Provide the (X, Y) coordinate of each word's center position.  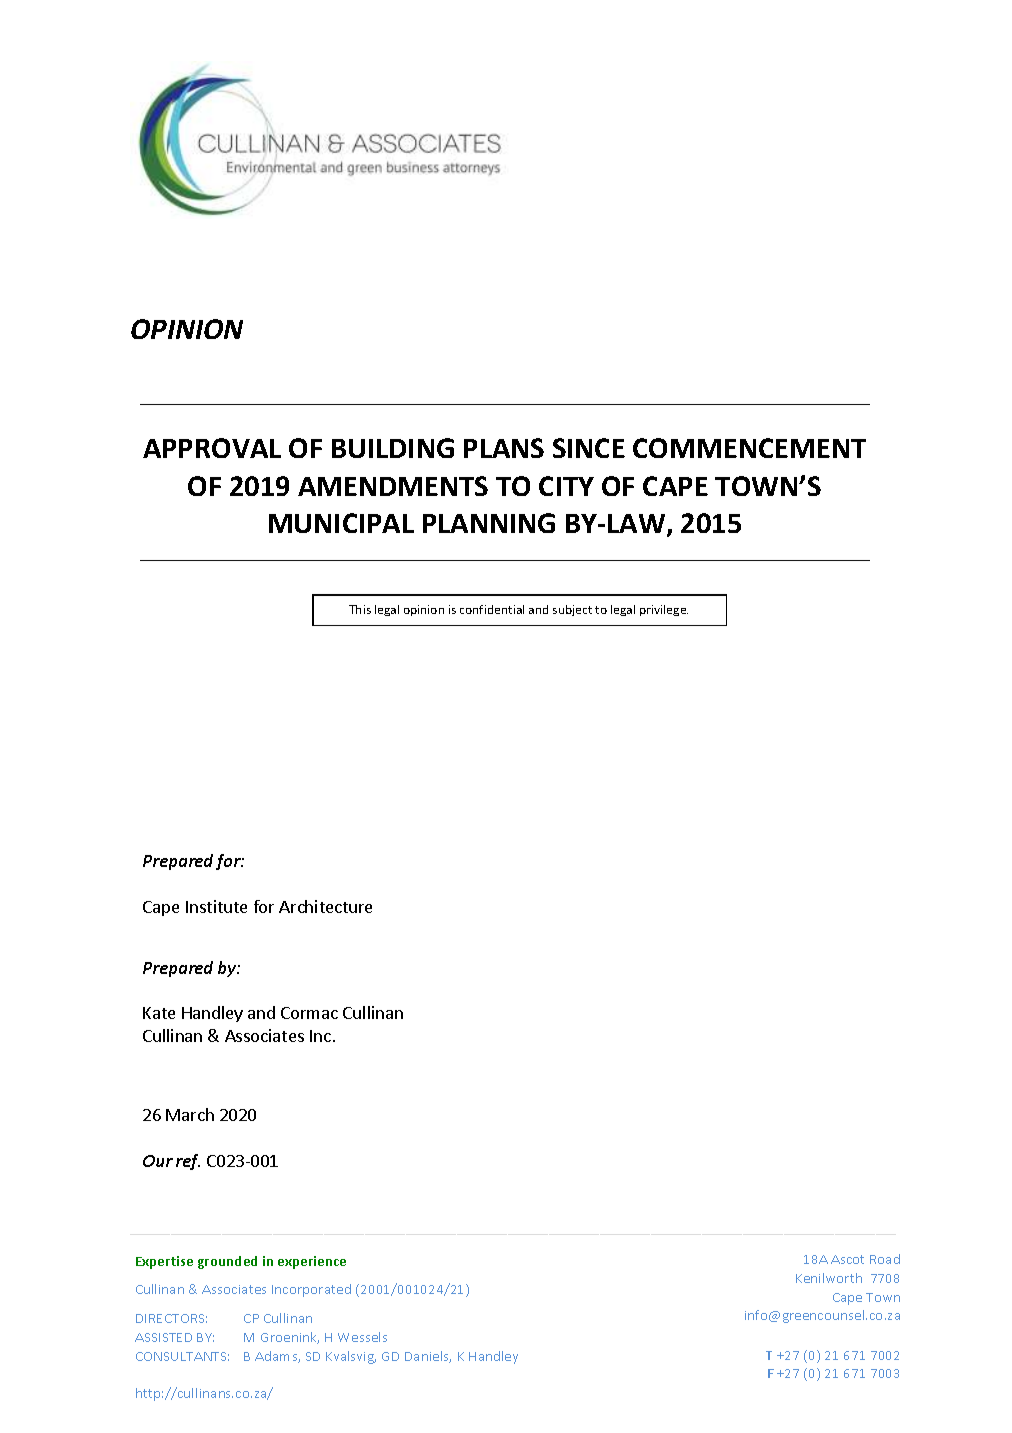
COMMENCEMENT (749, 448)
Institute (216, 906)
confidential (492, 609)
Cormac (309, 1013)
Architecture (325, 906)
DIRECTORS (171, 1318)
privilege (664, 610)
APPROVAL (212, 448)
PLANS (504, 448)
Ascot (847, 1259)
